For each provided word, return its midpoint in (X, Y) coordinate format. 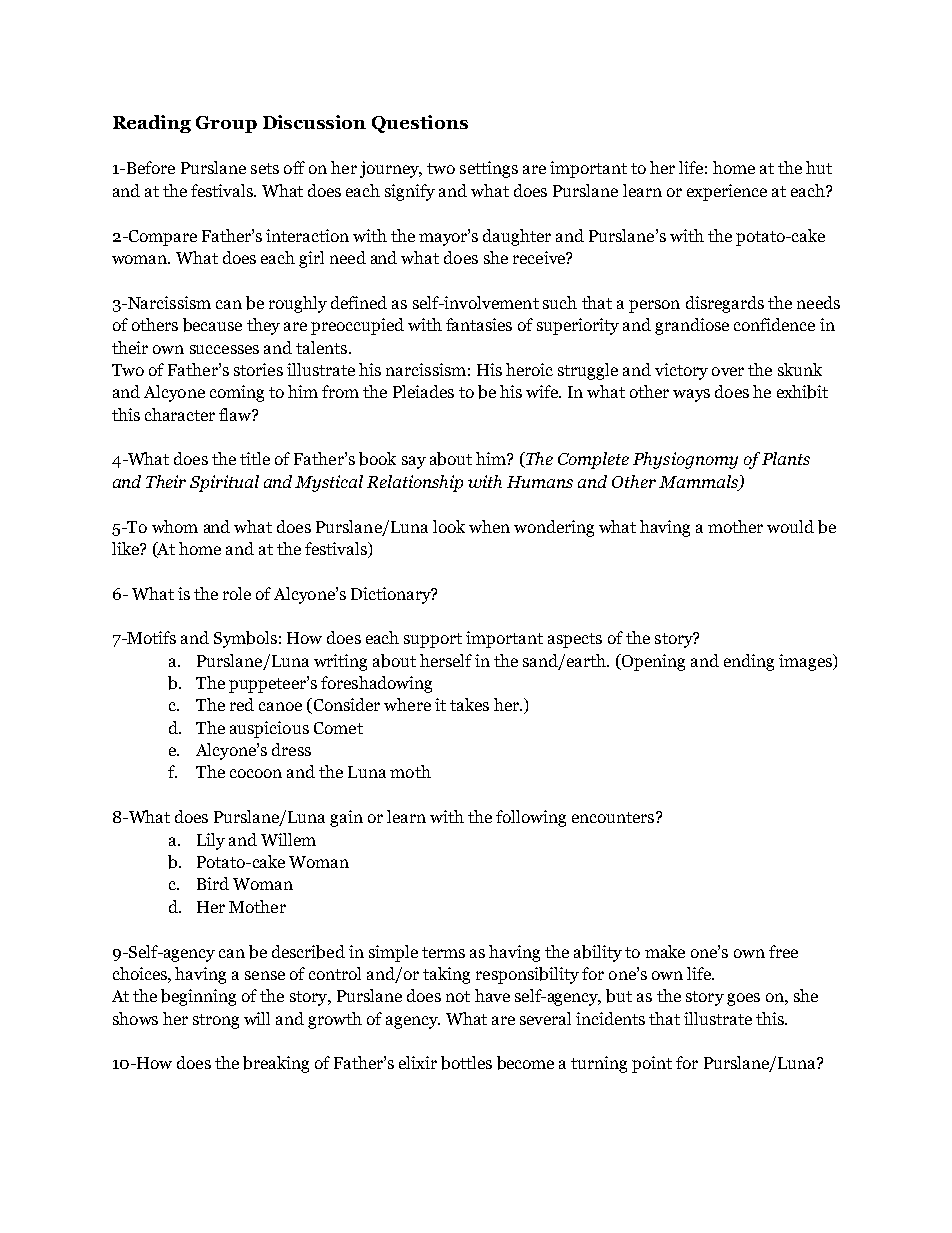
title (255, 458)
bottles (466, 1063)
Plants (786, 458)
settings (489, 169)
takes (469, 704)
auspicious (269, 729)
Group (226, 124)
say (414, 462)
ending (749, 662)
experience (727, 192)
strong (216, 1021)
